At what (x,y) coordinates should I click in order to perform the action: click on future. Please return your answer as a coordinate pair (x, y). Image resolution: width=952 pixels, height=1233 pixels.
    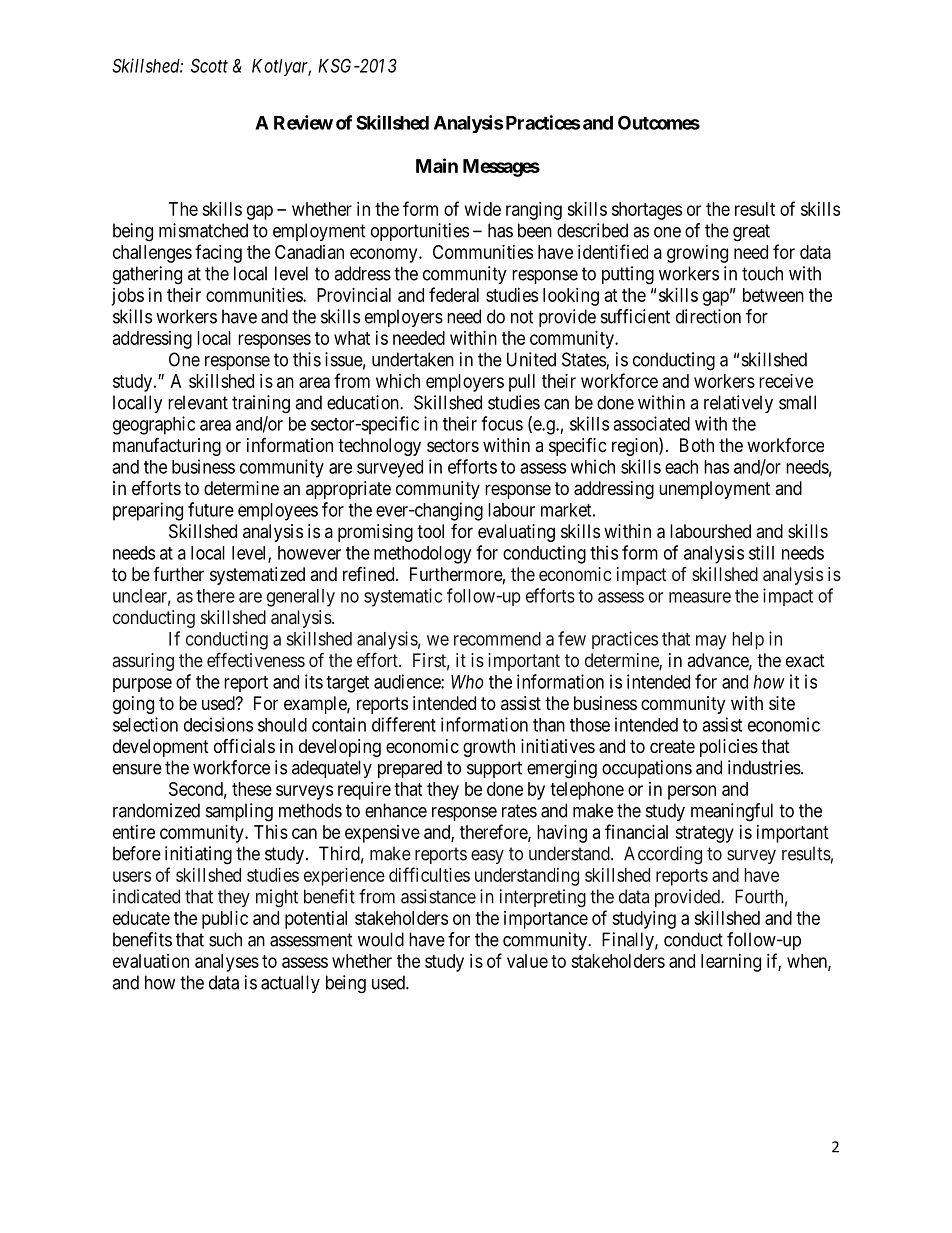
    Looking at the image, I should click on (211, 509).
